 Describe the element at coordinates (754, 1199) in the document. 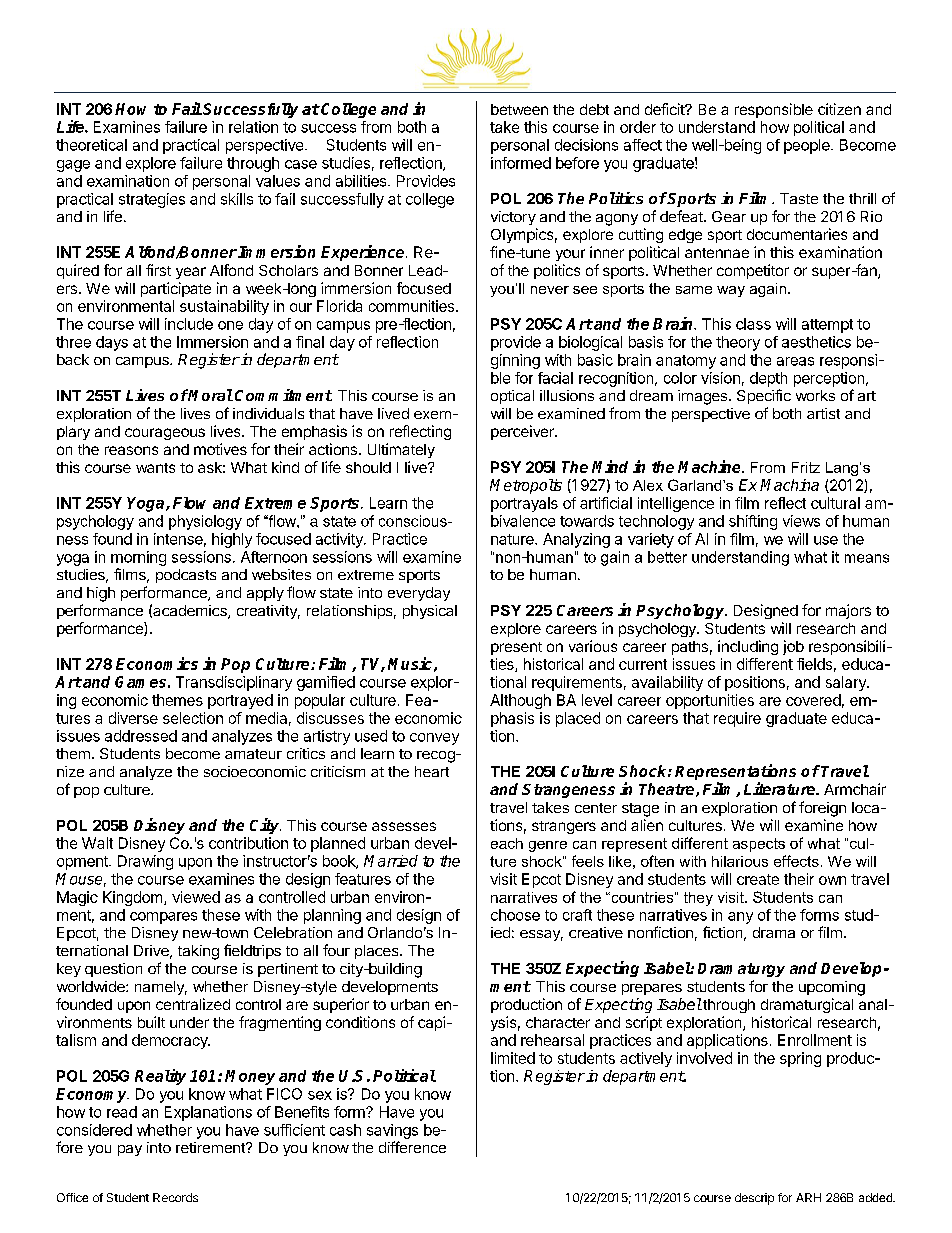

I see `descrip` at that location.
